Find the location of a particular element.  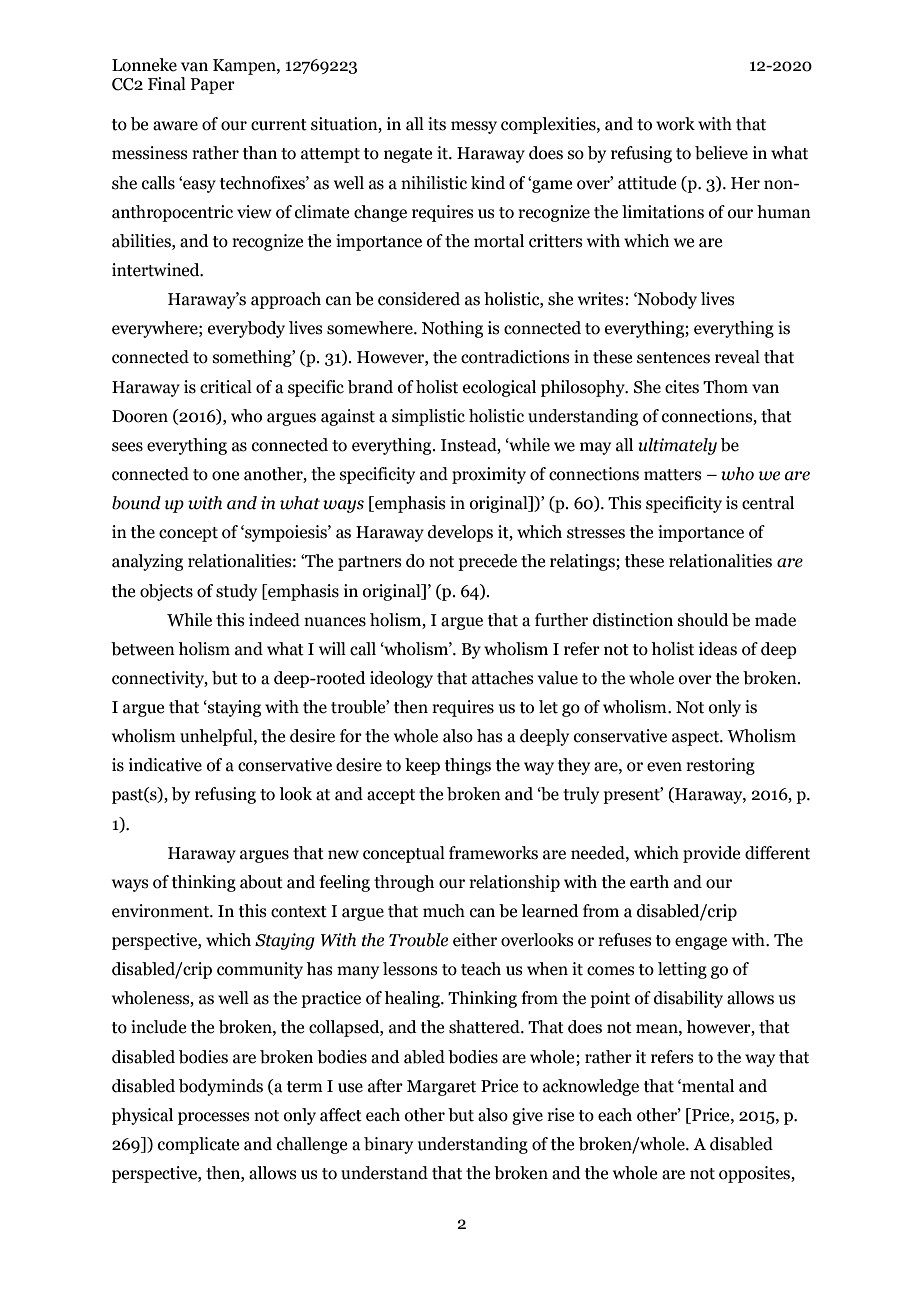

restoring is located at coordinates (720, 766).
